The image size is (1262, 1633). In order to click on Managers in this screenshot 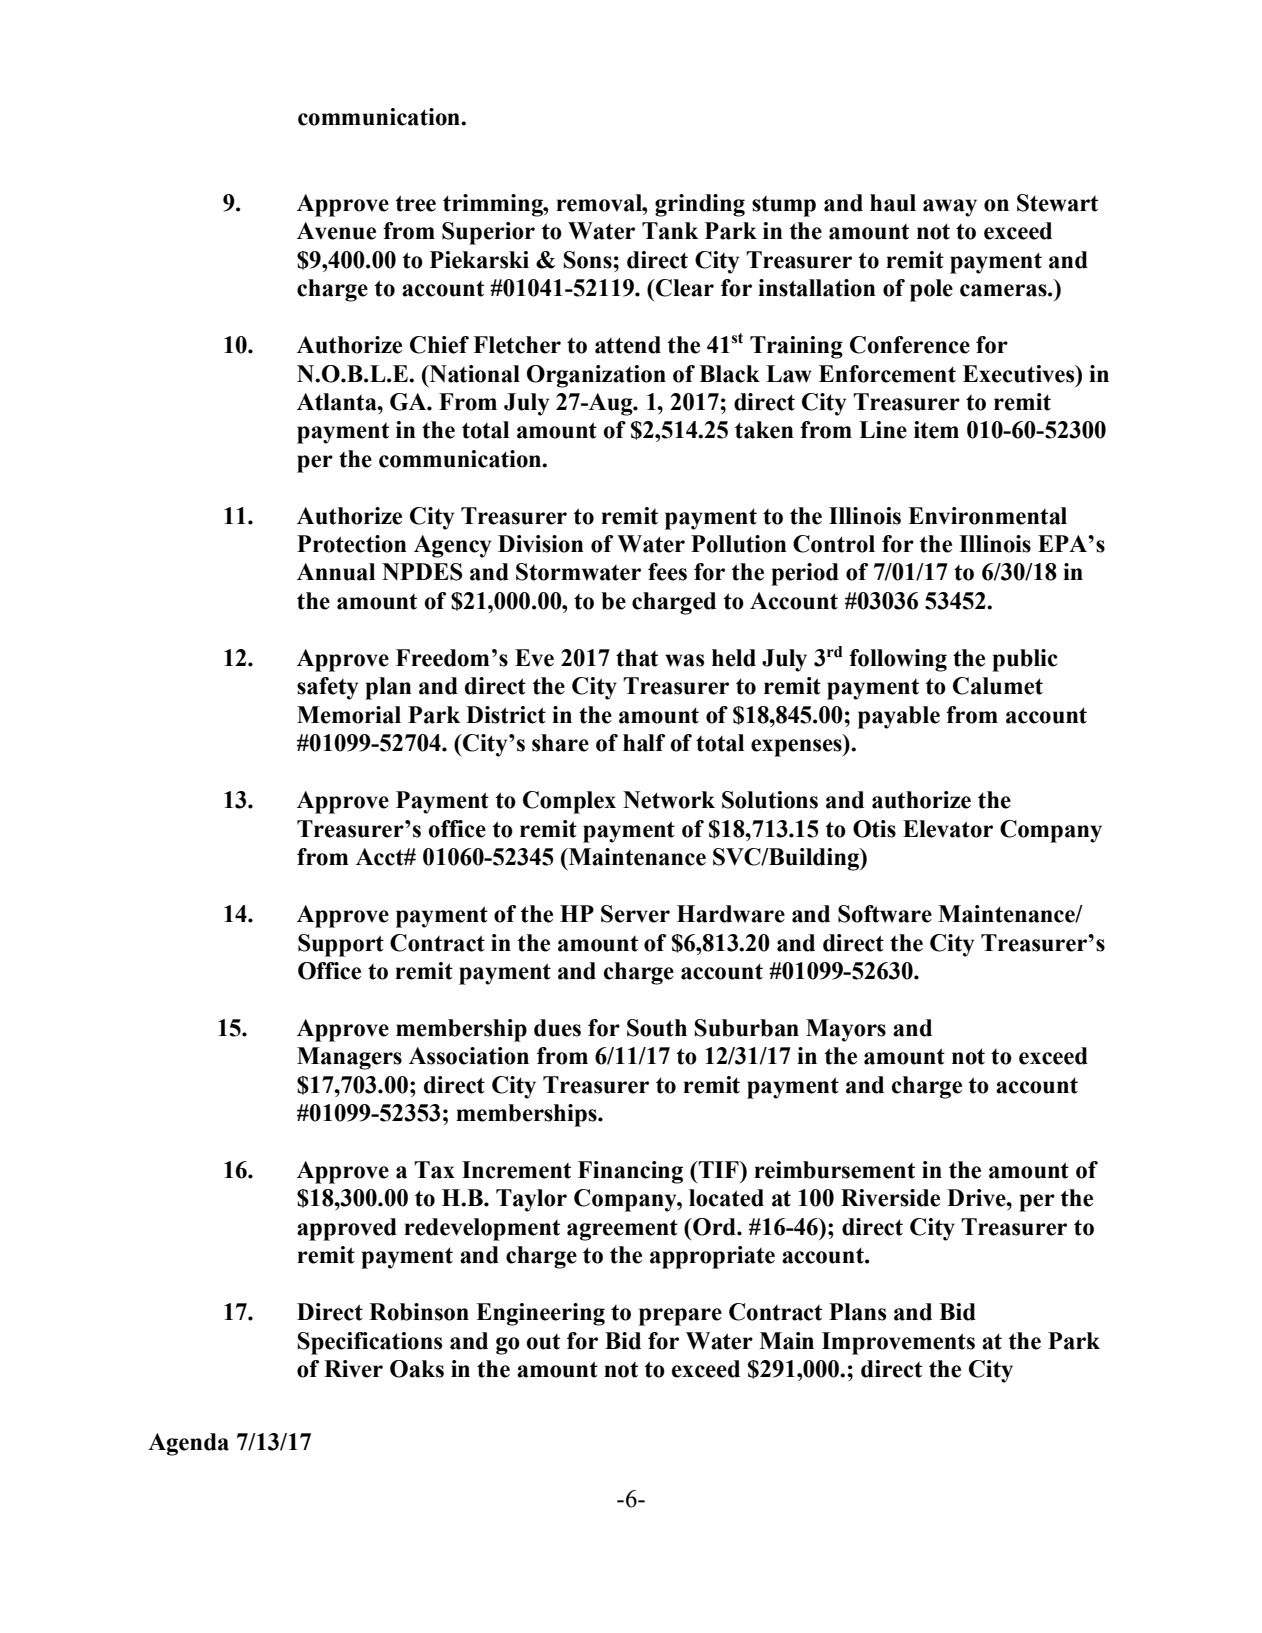, I will do `click(349, 1058)`.
